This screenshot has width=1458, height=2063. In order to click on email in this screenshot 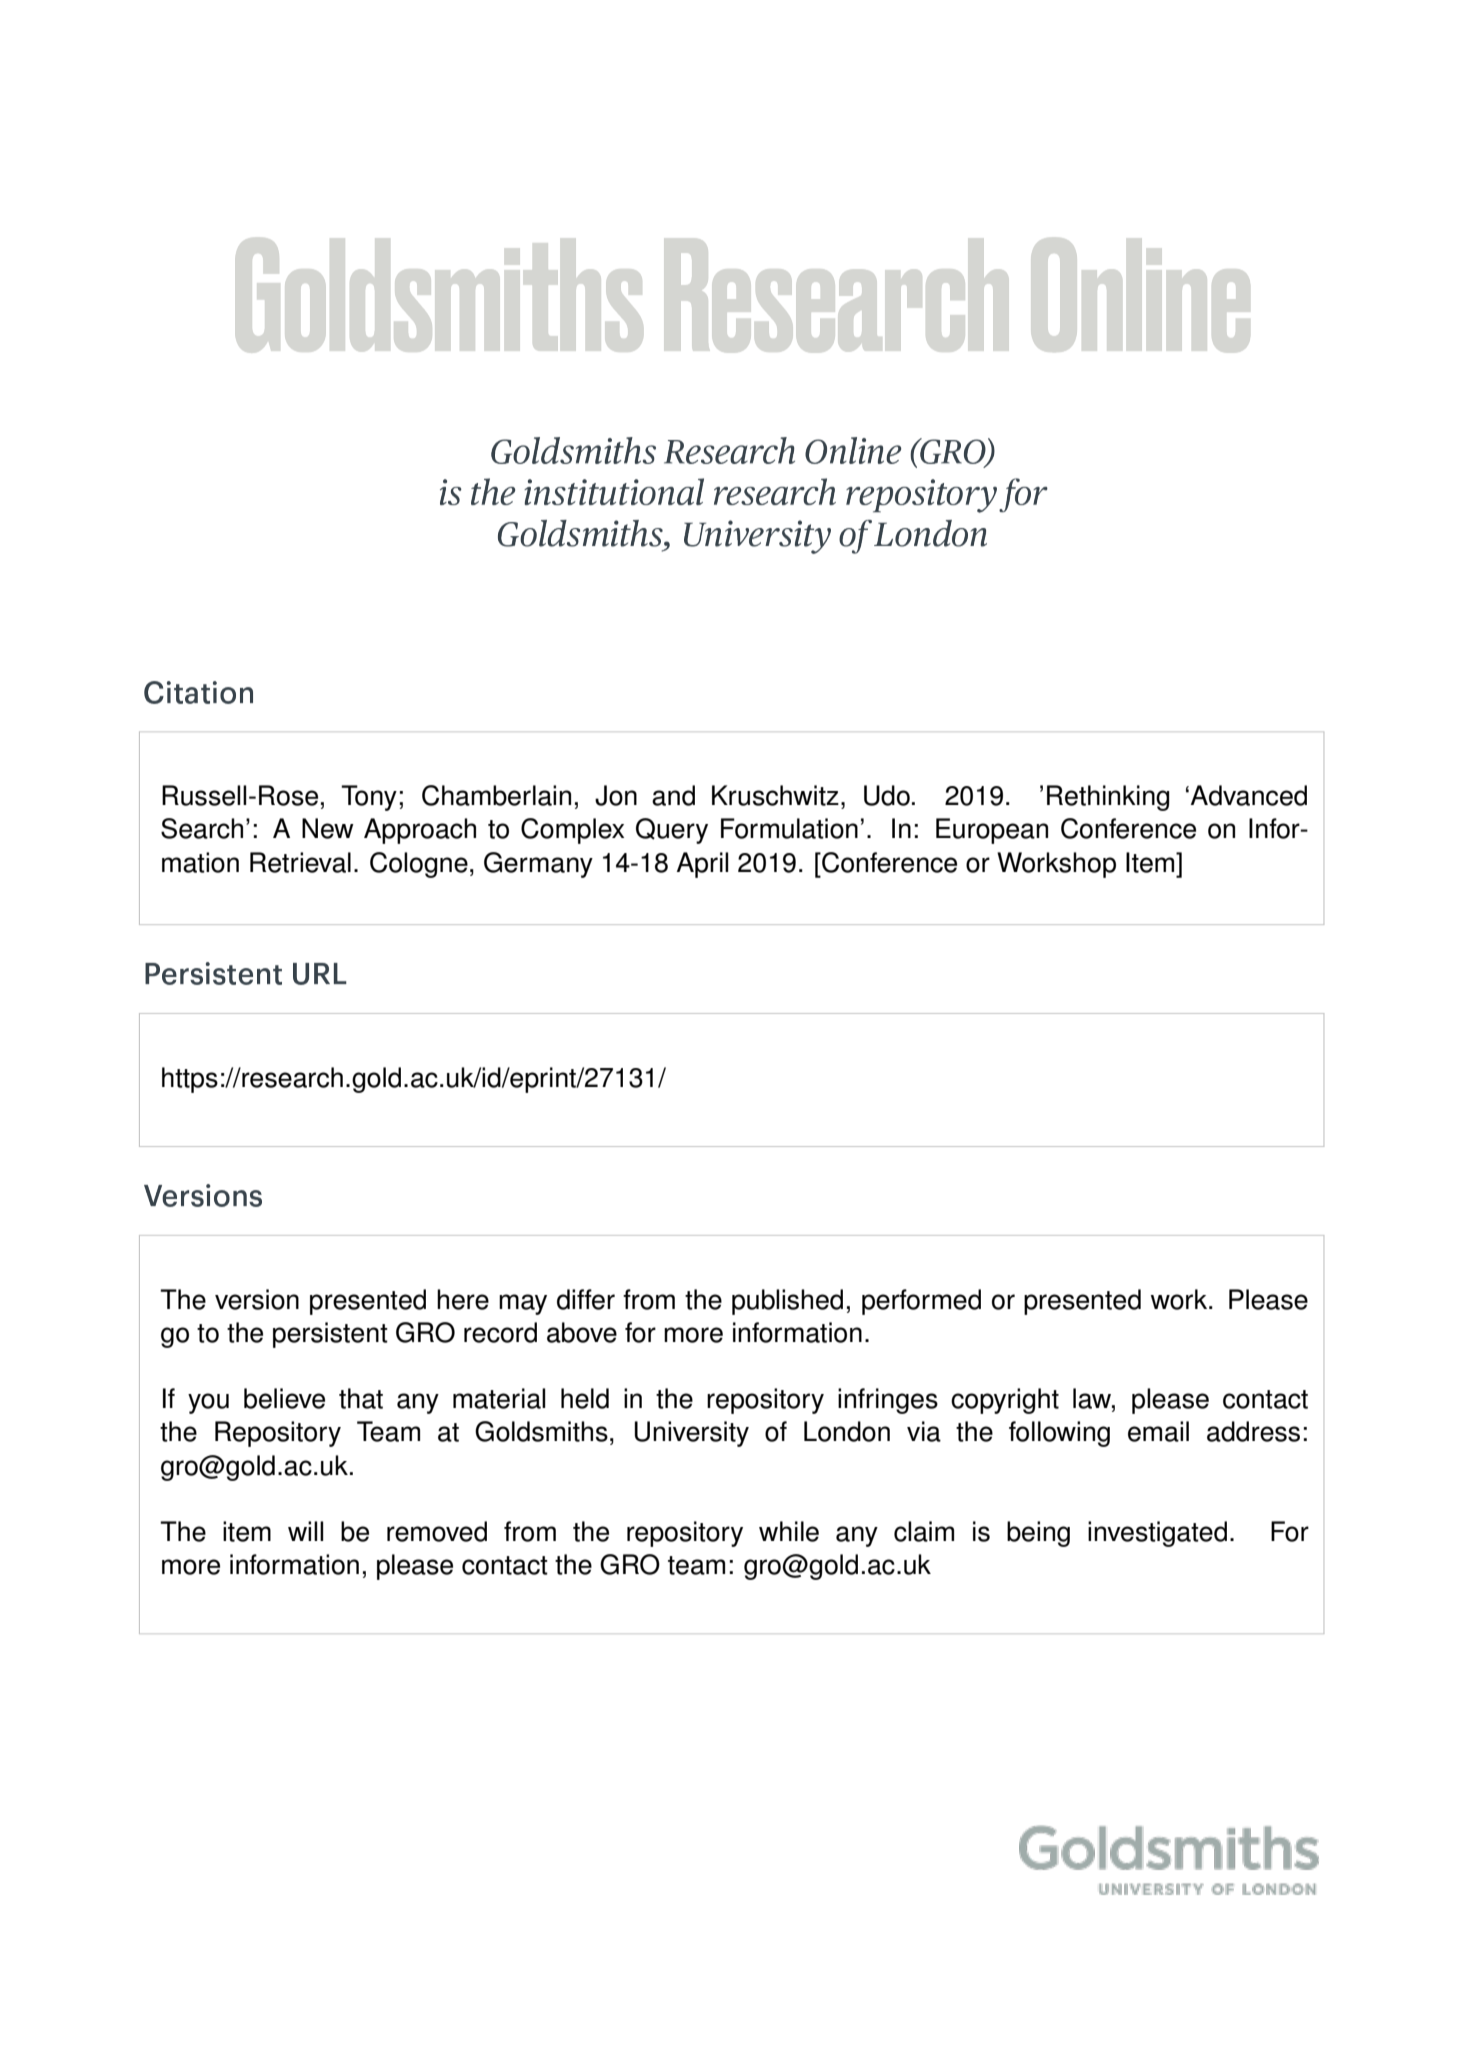, I will do `click(1158, 1431)`.
